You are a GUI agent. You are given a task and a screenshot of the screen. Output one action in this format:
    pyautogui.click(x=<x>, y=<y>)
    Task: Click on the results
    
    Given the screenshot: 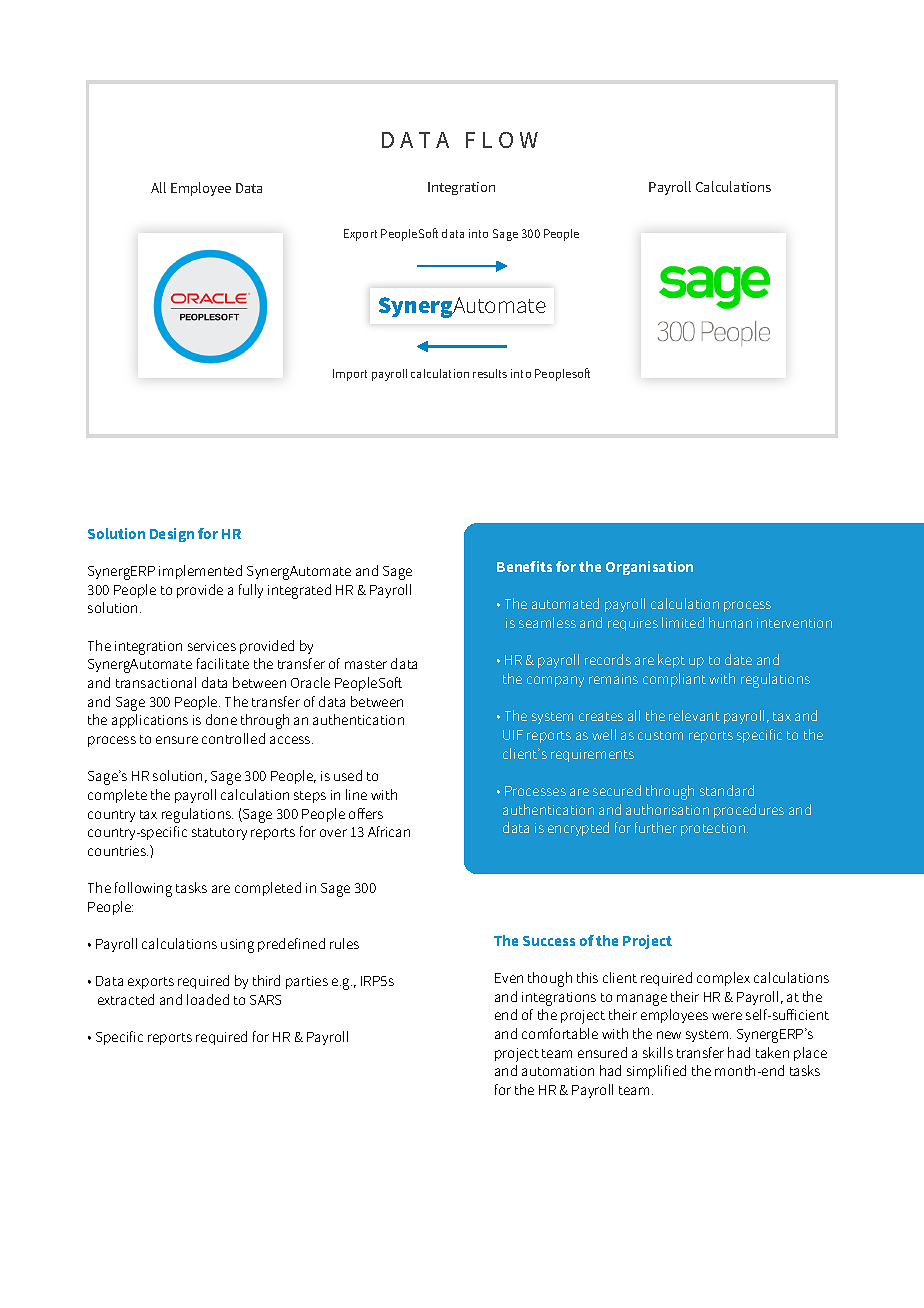 What is the action you would take?
    pyautogui.click(x=490, y=373)
